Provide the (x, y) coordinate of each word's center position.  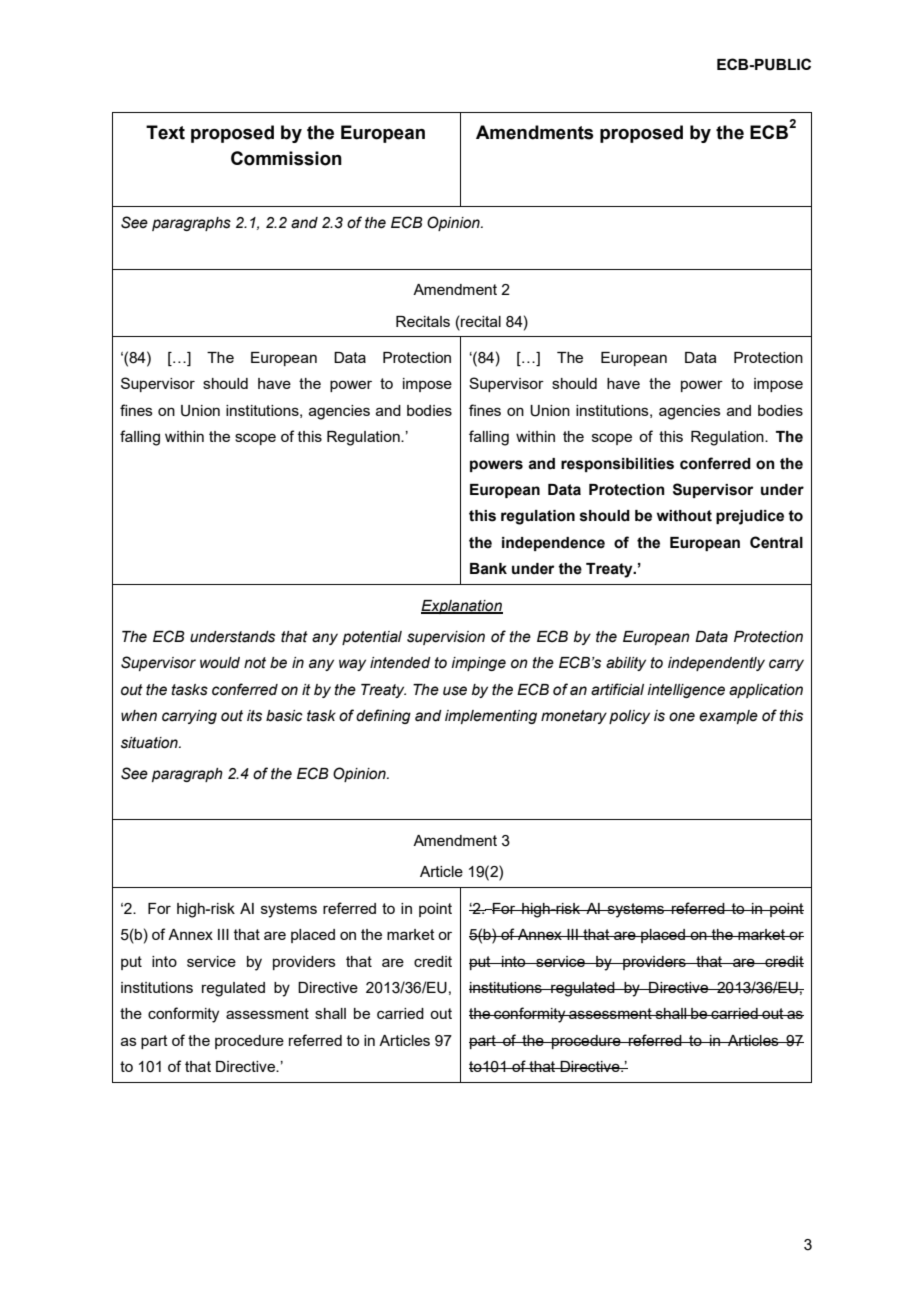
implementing (491, 717)
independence (553, 544)
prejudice (750, 517)
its (254, 716)
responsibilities (617, 465)
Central (776, 542)
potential (372, 638)
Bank (488, 569)
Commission (286, 158)
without (684, 516)
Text (165, 132)
